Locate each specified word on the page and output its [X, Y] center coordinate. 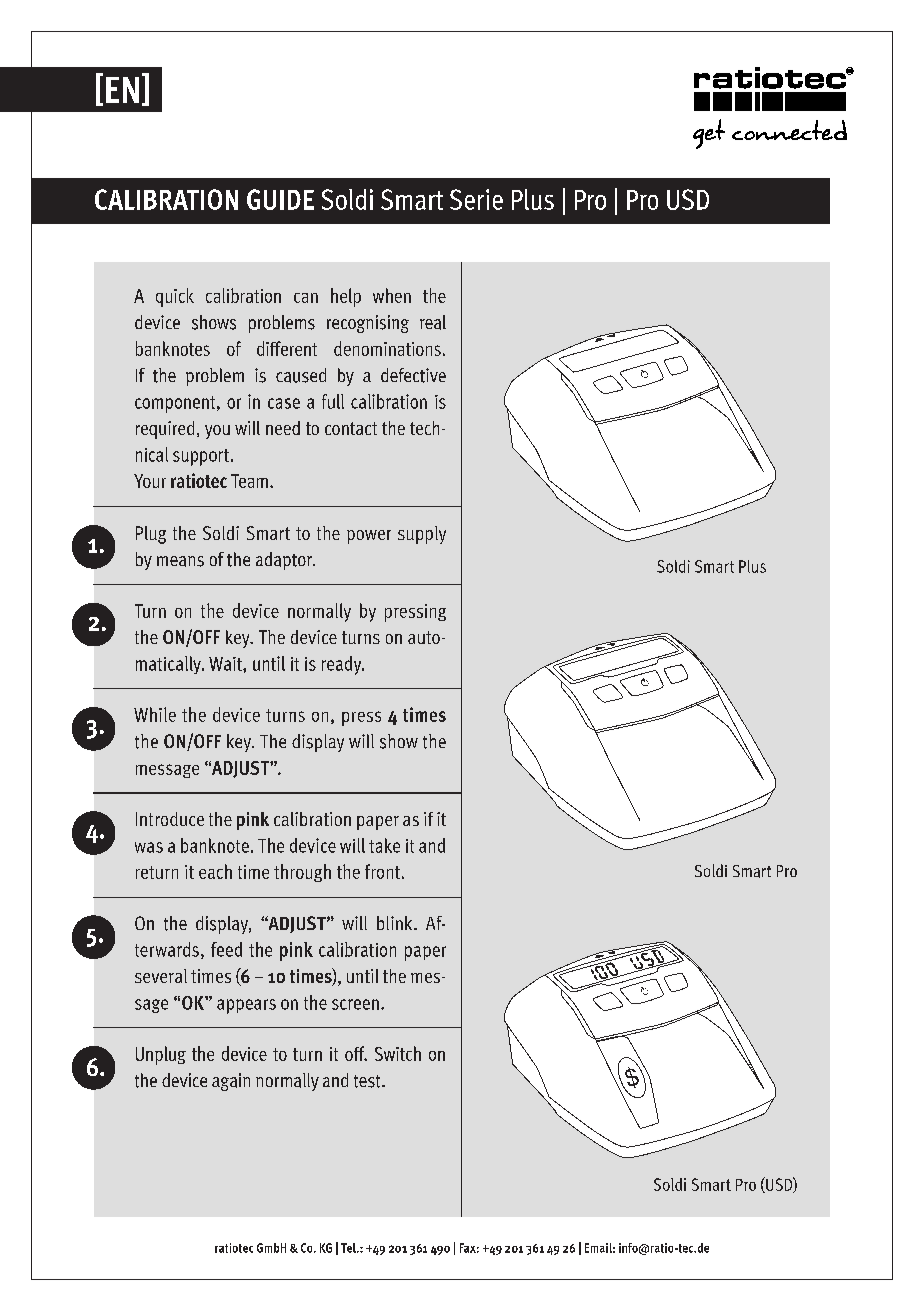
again [231, 1082]
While [155, 714]
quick [175, 297]
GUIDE [280, 199]
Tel [349, 1248]
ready [343, 665]
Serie [476, 199]
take [384, 845]
